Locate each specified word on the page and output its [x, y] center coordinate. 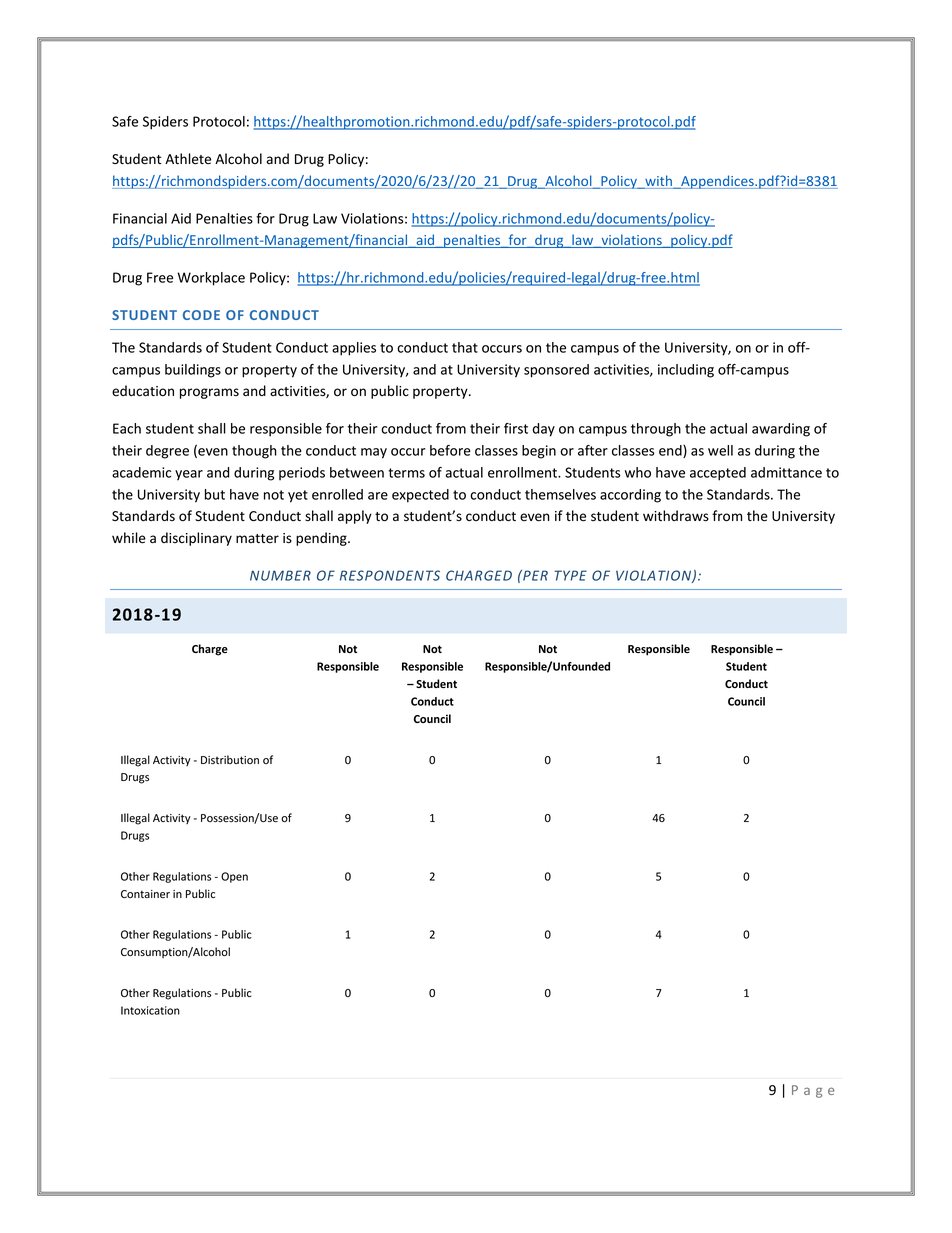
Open [234, 877]
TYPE [570, 575]
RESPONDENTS [390, 575]
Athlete [188, 159]
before [450, 450]
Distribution [230, 759]
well [720, 450]
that [465, 347]
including [686, 371]
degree [167, 452]
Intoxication [150, 1010]
